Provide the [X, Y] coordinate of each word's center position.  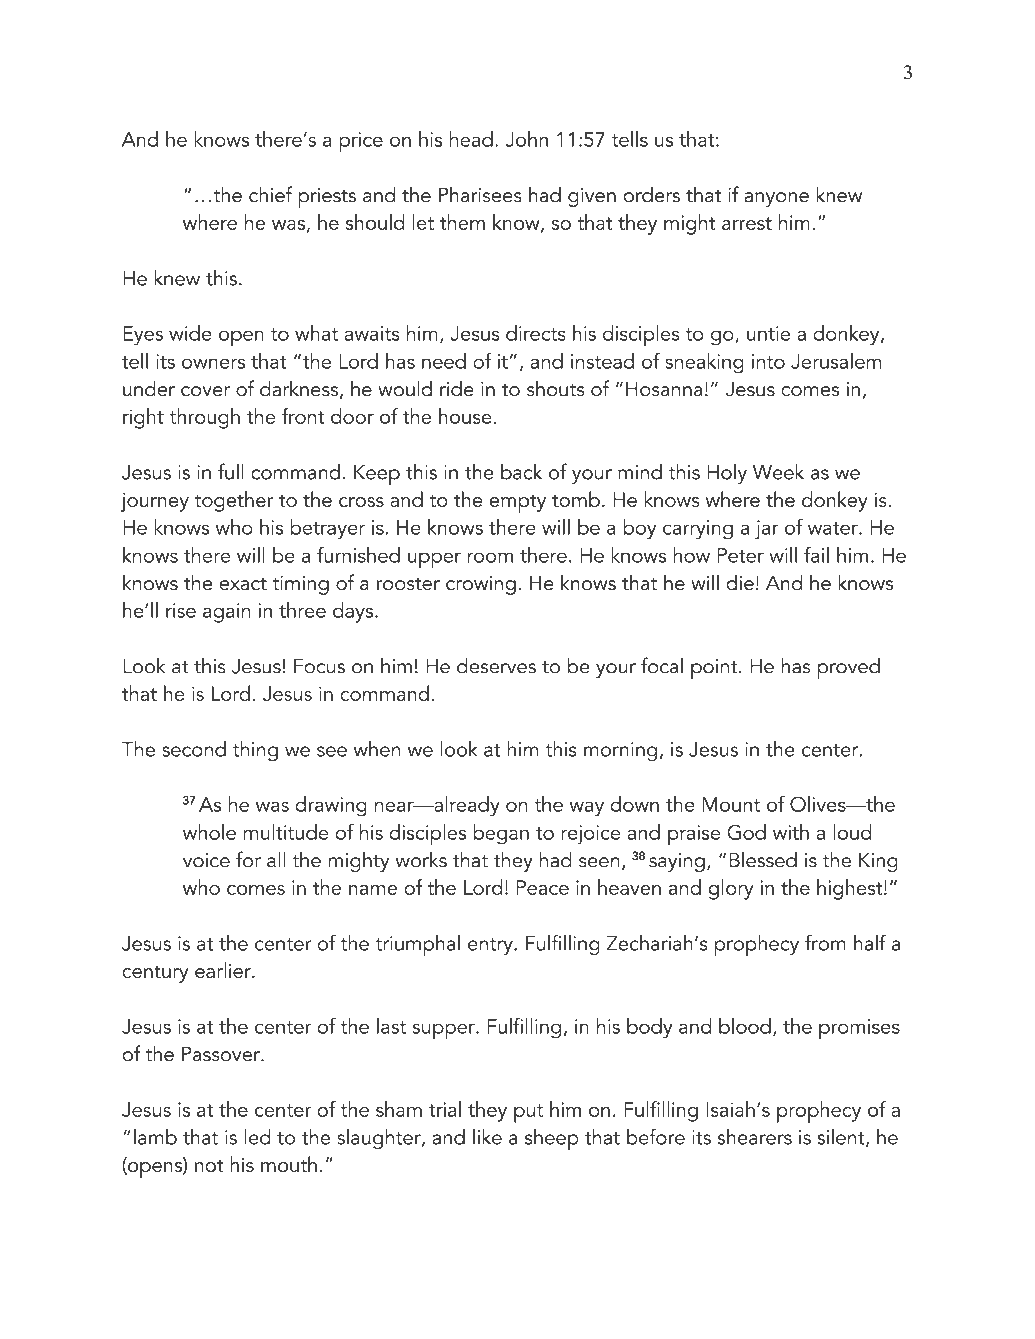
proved [849, 668]
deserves [496, 665]
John [526, 139]
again [226, 613]
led [258, 1137]
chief [270, 194]
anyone [776, 199]
